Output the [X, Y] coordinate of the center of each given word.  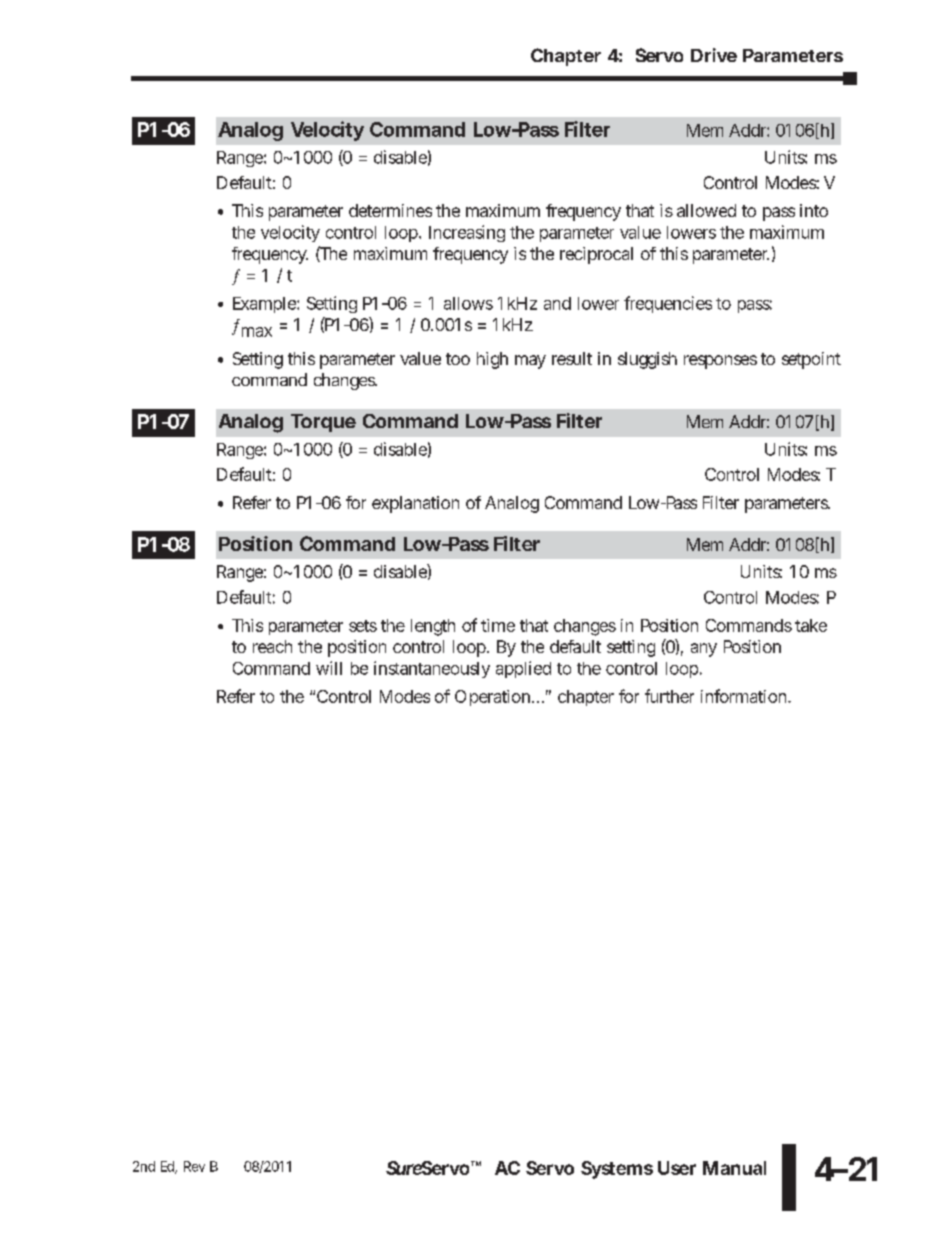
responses [720, 362]
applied [523, 669]
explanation [415, 504]
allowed [706, 210]
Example [264, 305]
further [669, 696]
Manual [734, 1168]
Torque [323, 423]
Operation [492, 698]
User [677, 1168]
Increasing [467, 233]
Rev [194, 1166]
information [743, 696]
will [329, 668]
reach [272, 646]
